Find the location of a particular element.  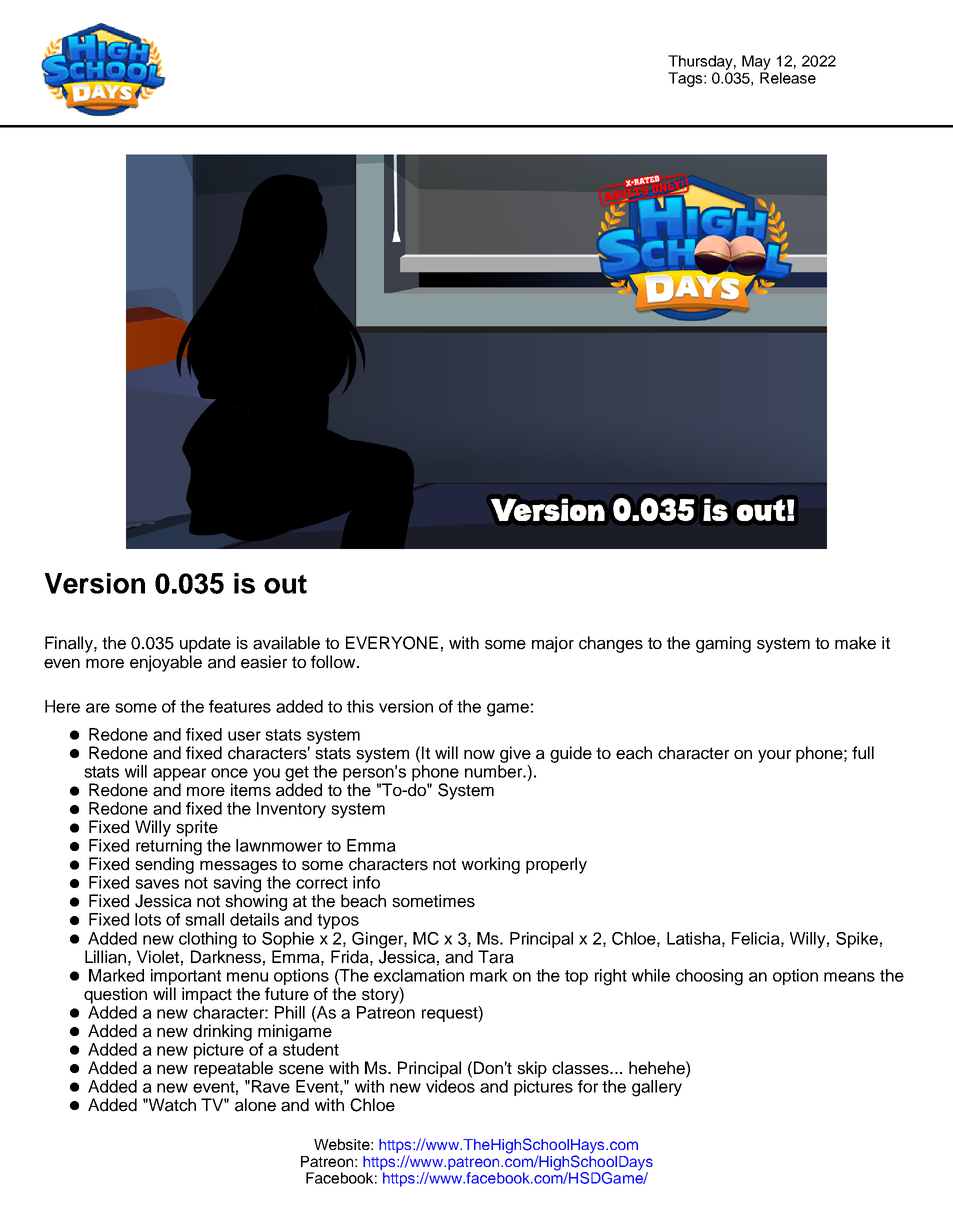

repeatable is located at coordinates (233, 1069).
